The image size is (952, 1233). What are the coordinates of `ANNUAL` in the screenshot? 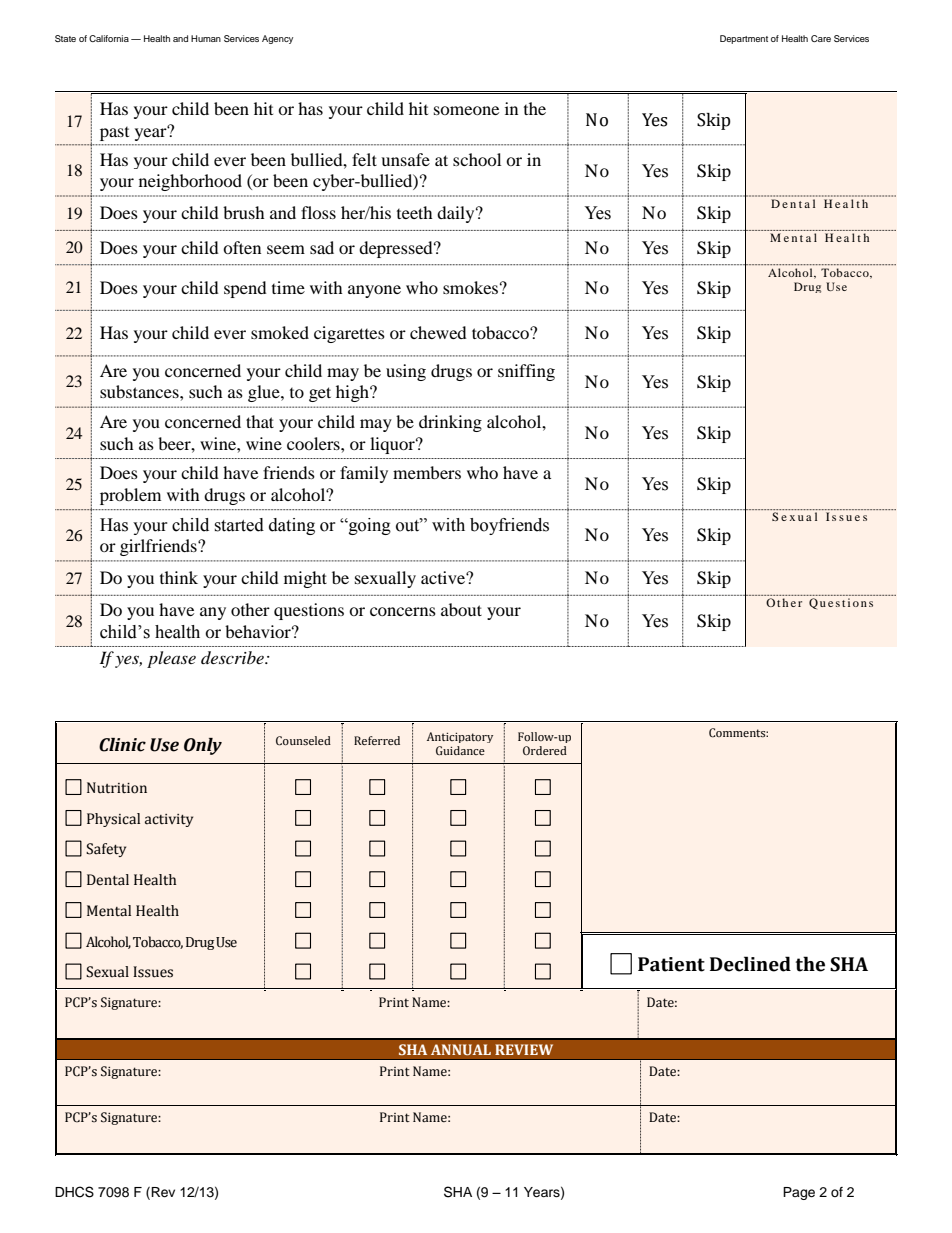 It's located at (461, 1049).
